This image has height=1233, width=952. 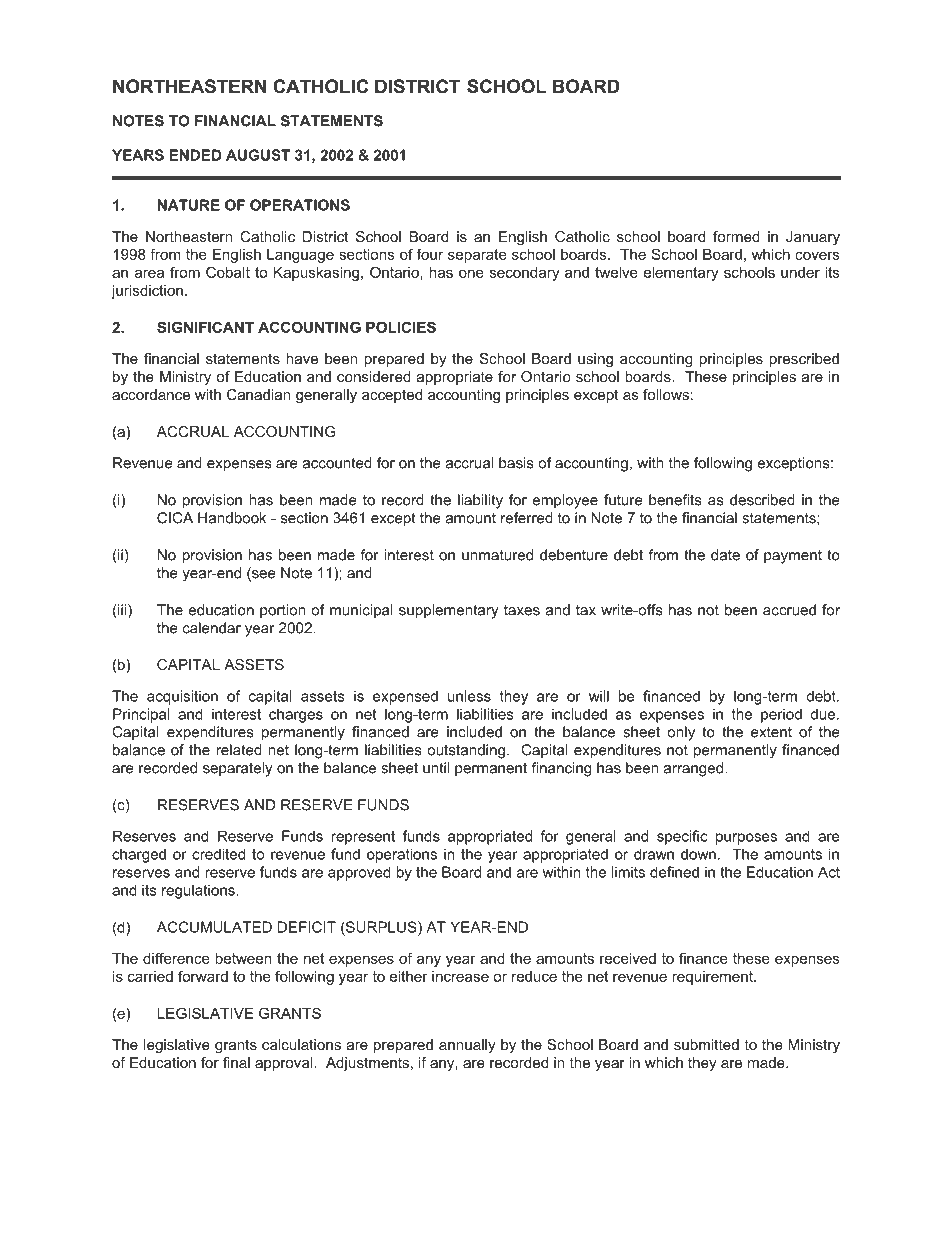 I want to click on formed, so click(x=736, y=236).
